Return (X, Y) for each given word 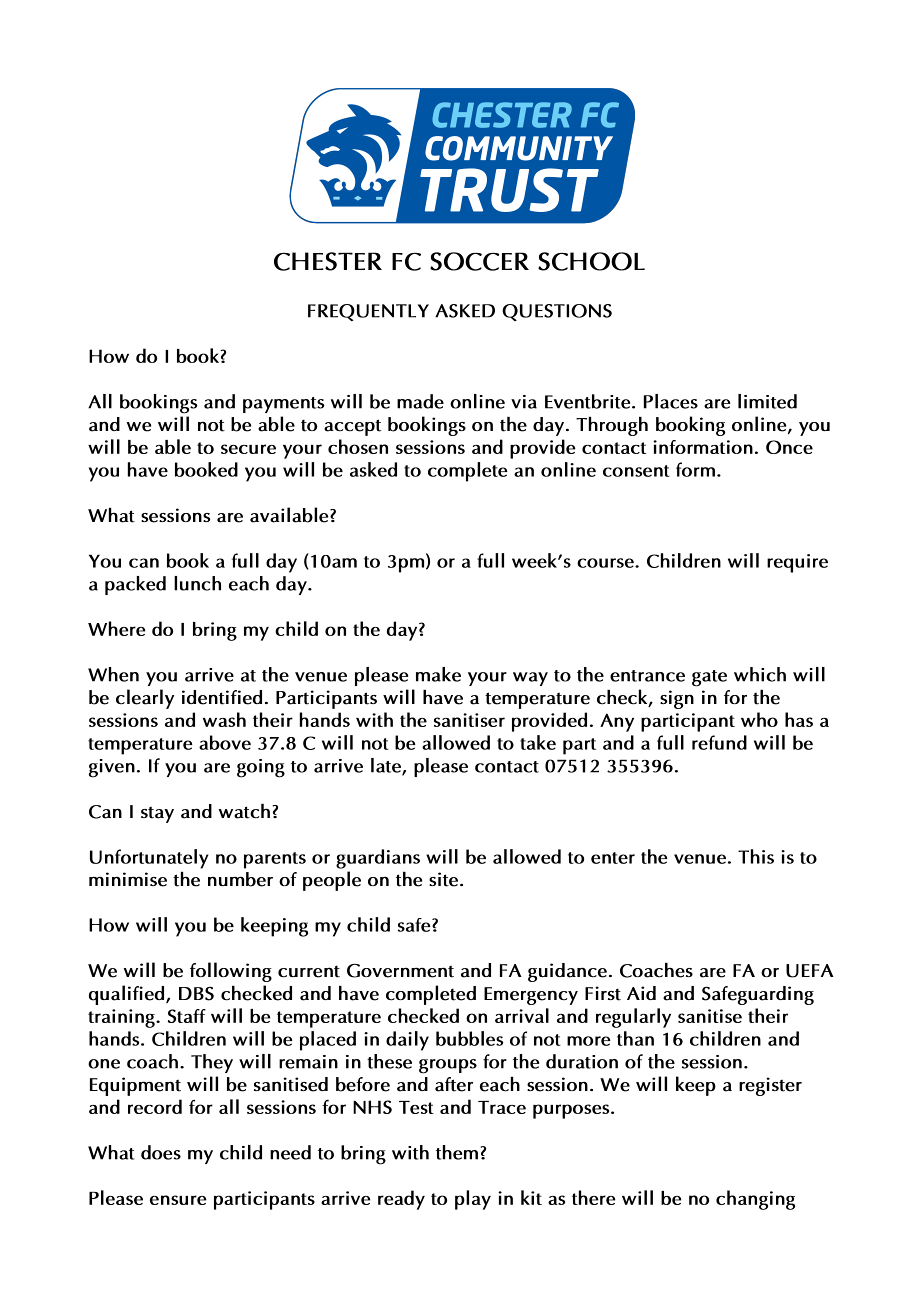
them (457, 1152)
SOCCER (479, 261)
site (443, 879)
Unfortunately (149, 859)
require (797, 563)
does (161, 1152)
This (756, 856)
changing (755, 1200)
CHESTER (328, 261)
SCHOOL (591, 261)
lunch (197, 583)
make (438, 674)
